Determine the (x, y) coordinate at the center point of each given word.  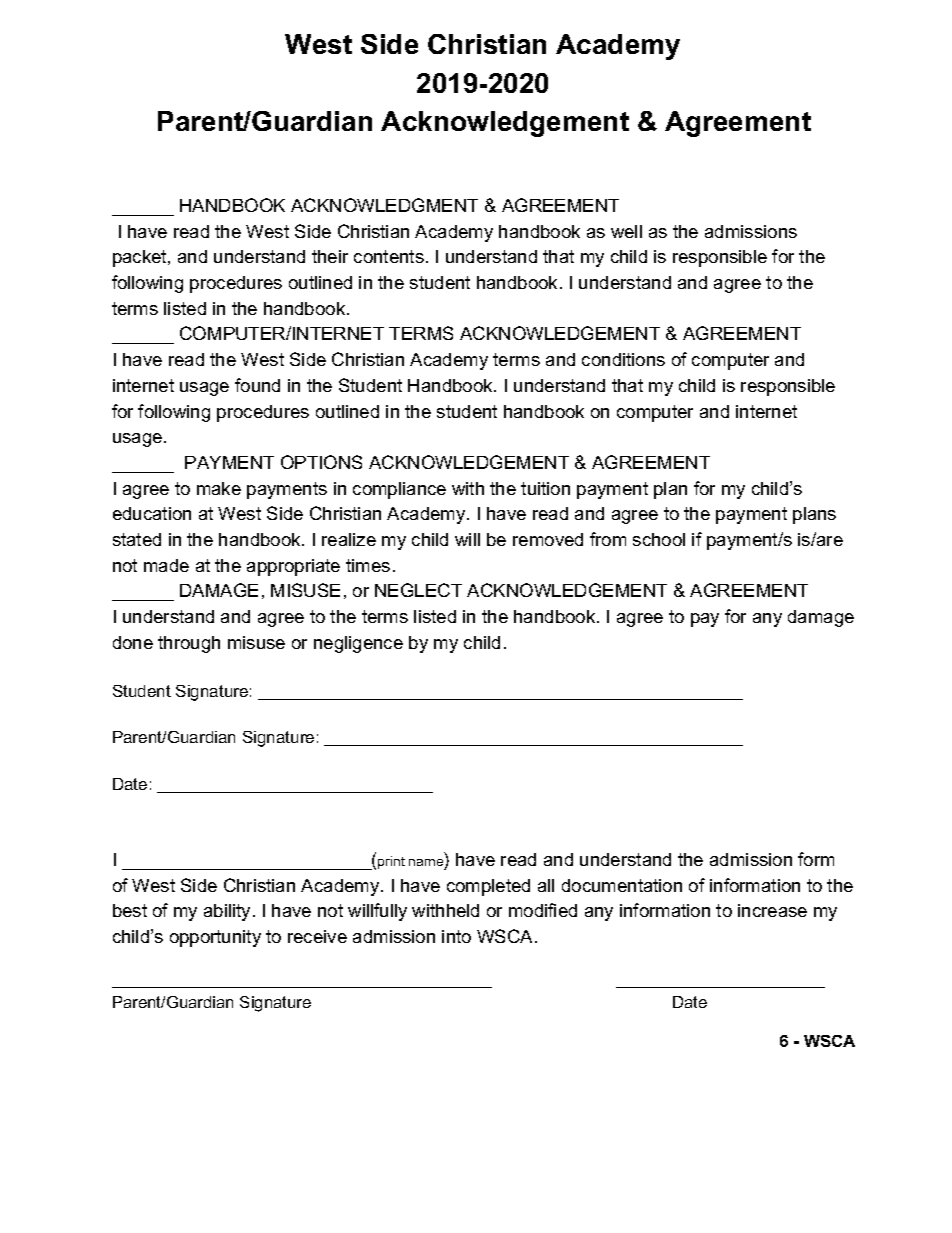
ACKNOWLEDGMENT (384, 205)
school (659, 539)
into (456, 936)
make (219, 488)
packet (141, 258)
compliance (399, 490)
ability (227, 912)
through (189, 644)
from (608, 539)
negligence (358, 644)
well (626, 231)
